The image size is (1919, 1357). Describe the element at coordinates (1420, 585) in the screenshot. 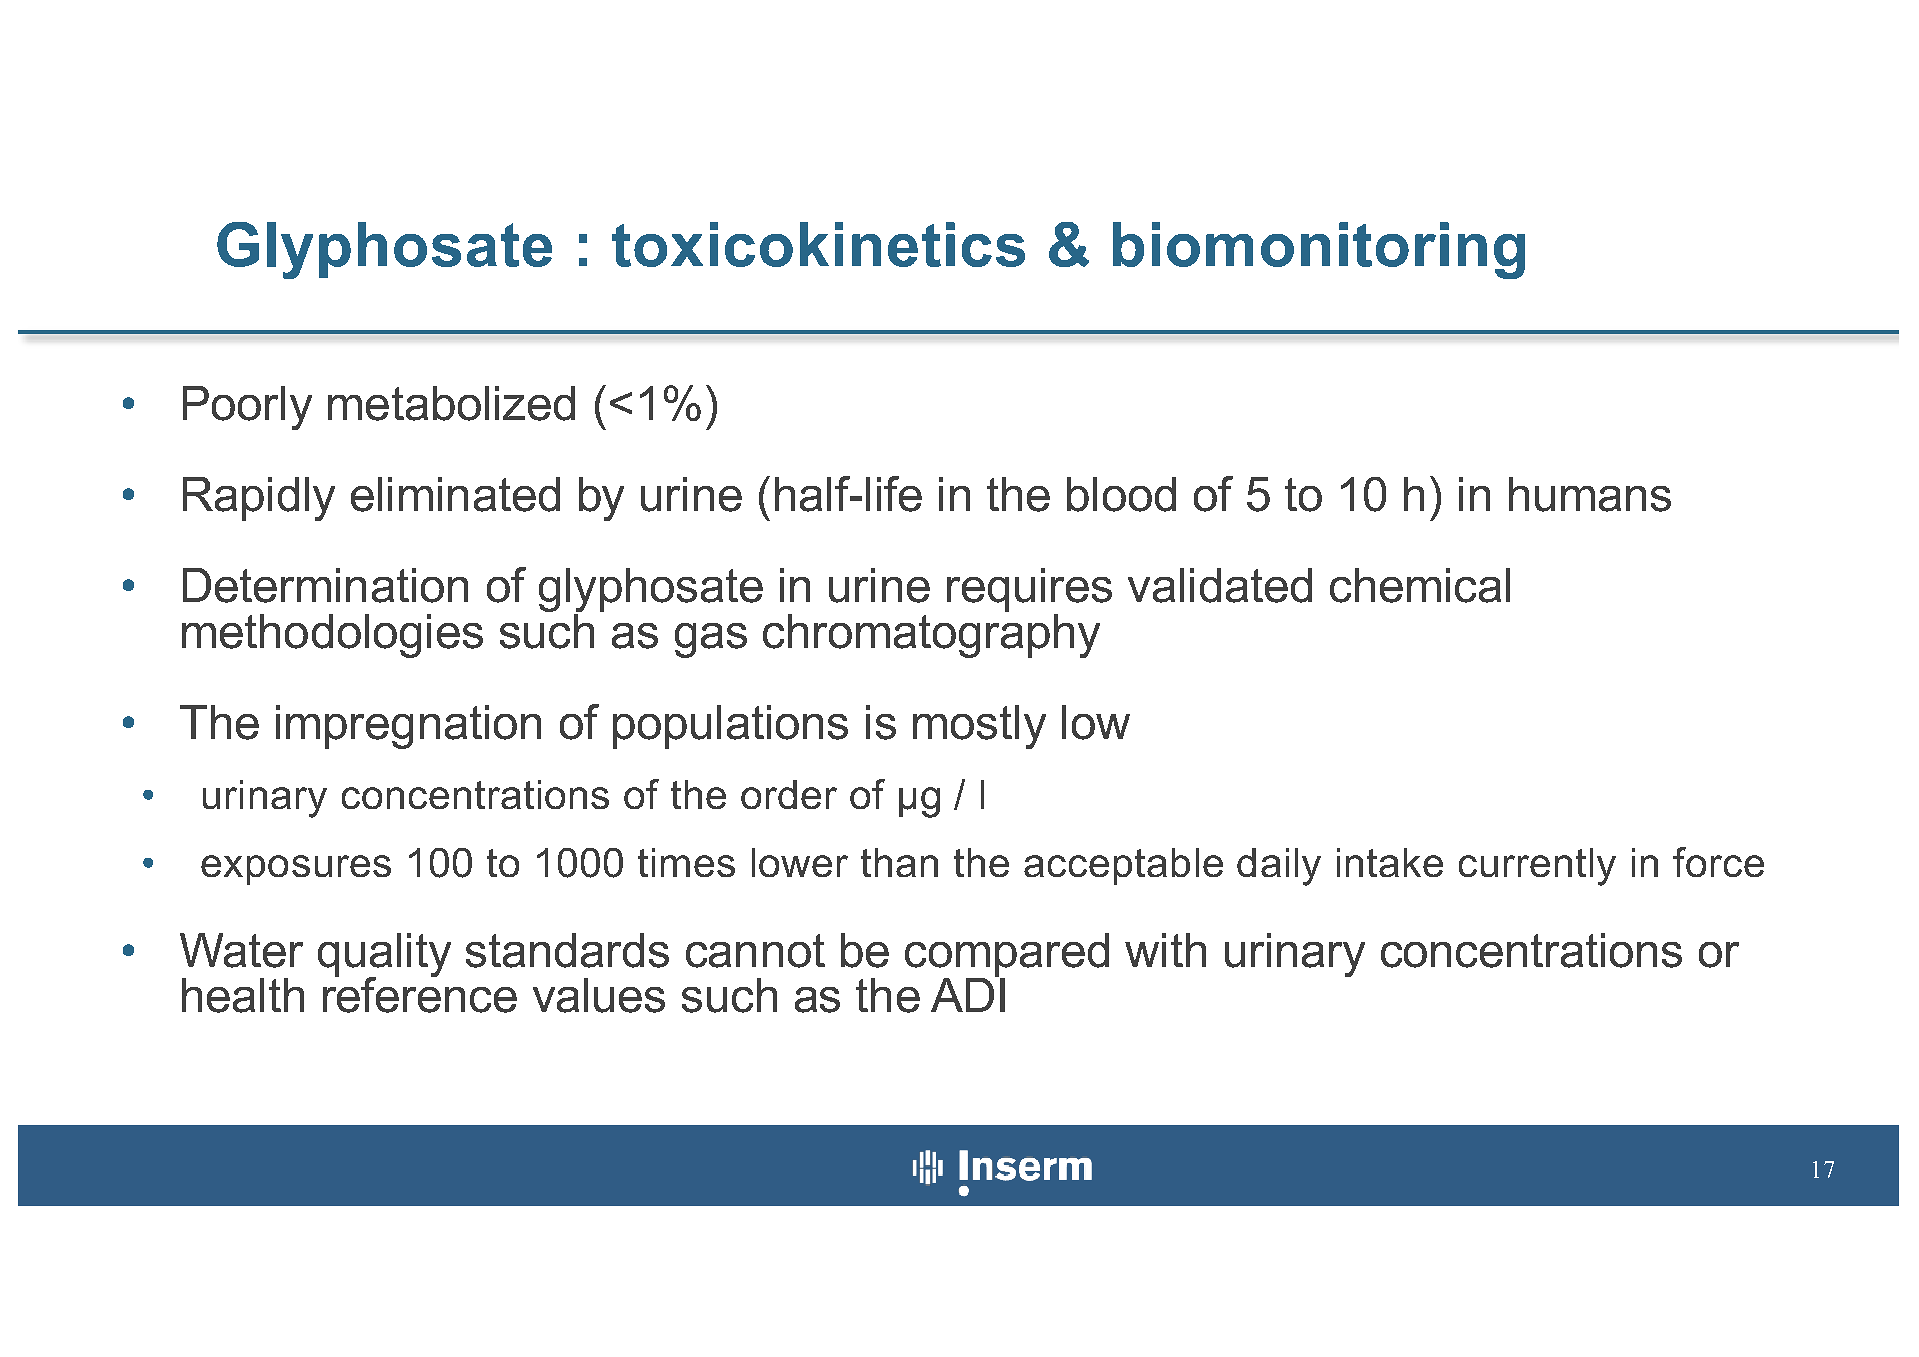

I see `chemical` at that location.
